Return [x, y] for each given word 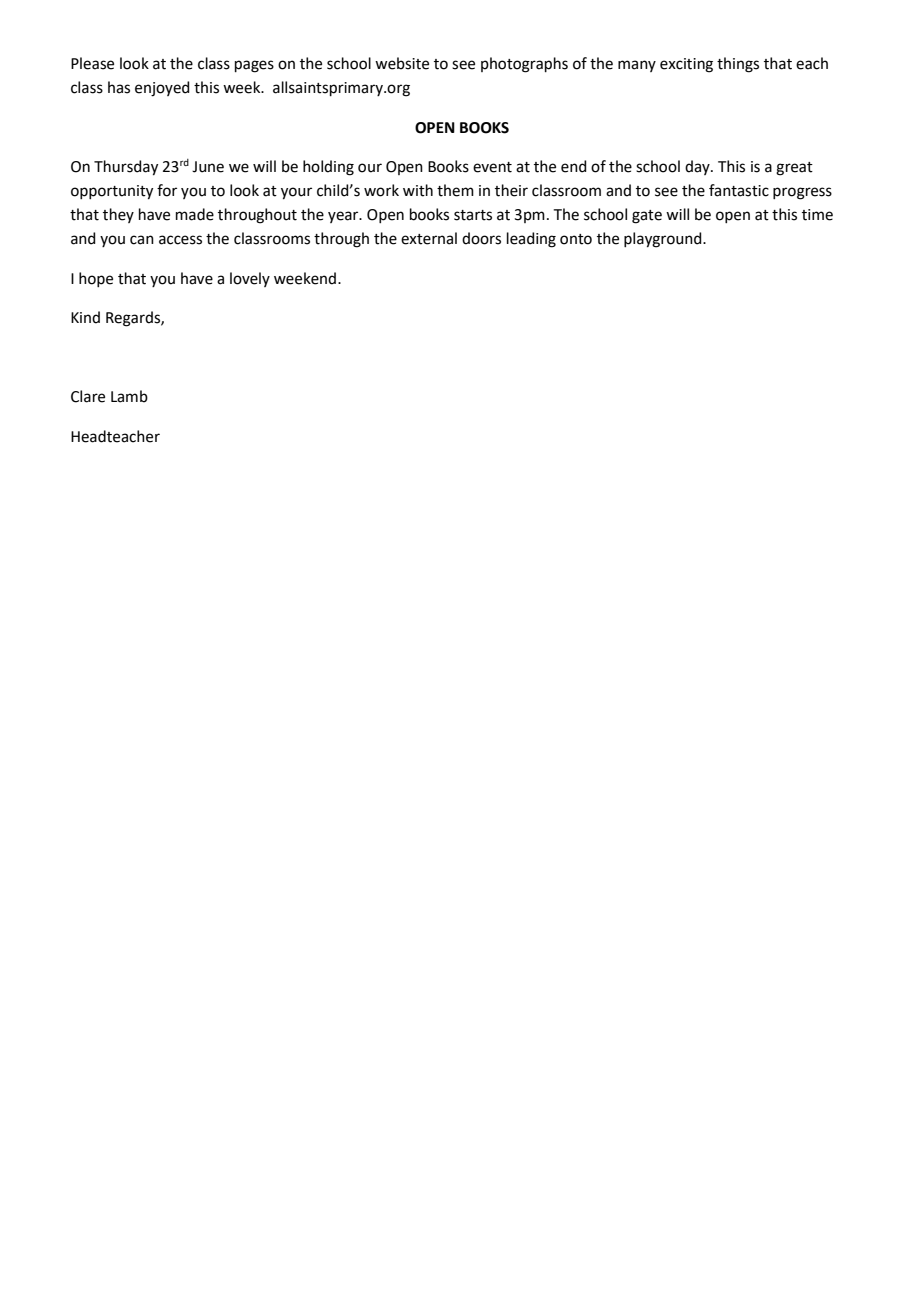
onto [576, 239]
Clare [88, 396]
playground [664, 240]
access [180, 240]
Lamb [129, 396]
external [429, 238]
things [738, 65]
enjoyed [162, 89]
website [402, 63]
